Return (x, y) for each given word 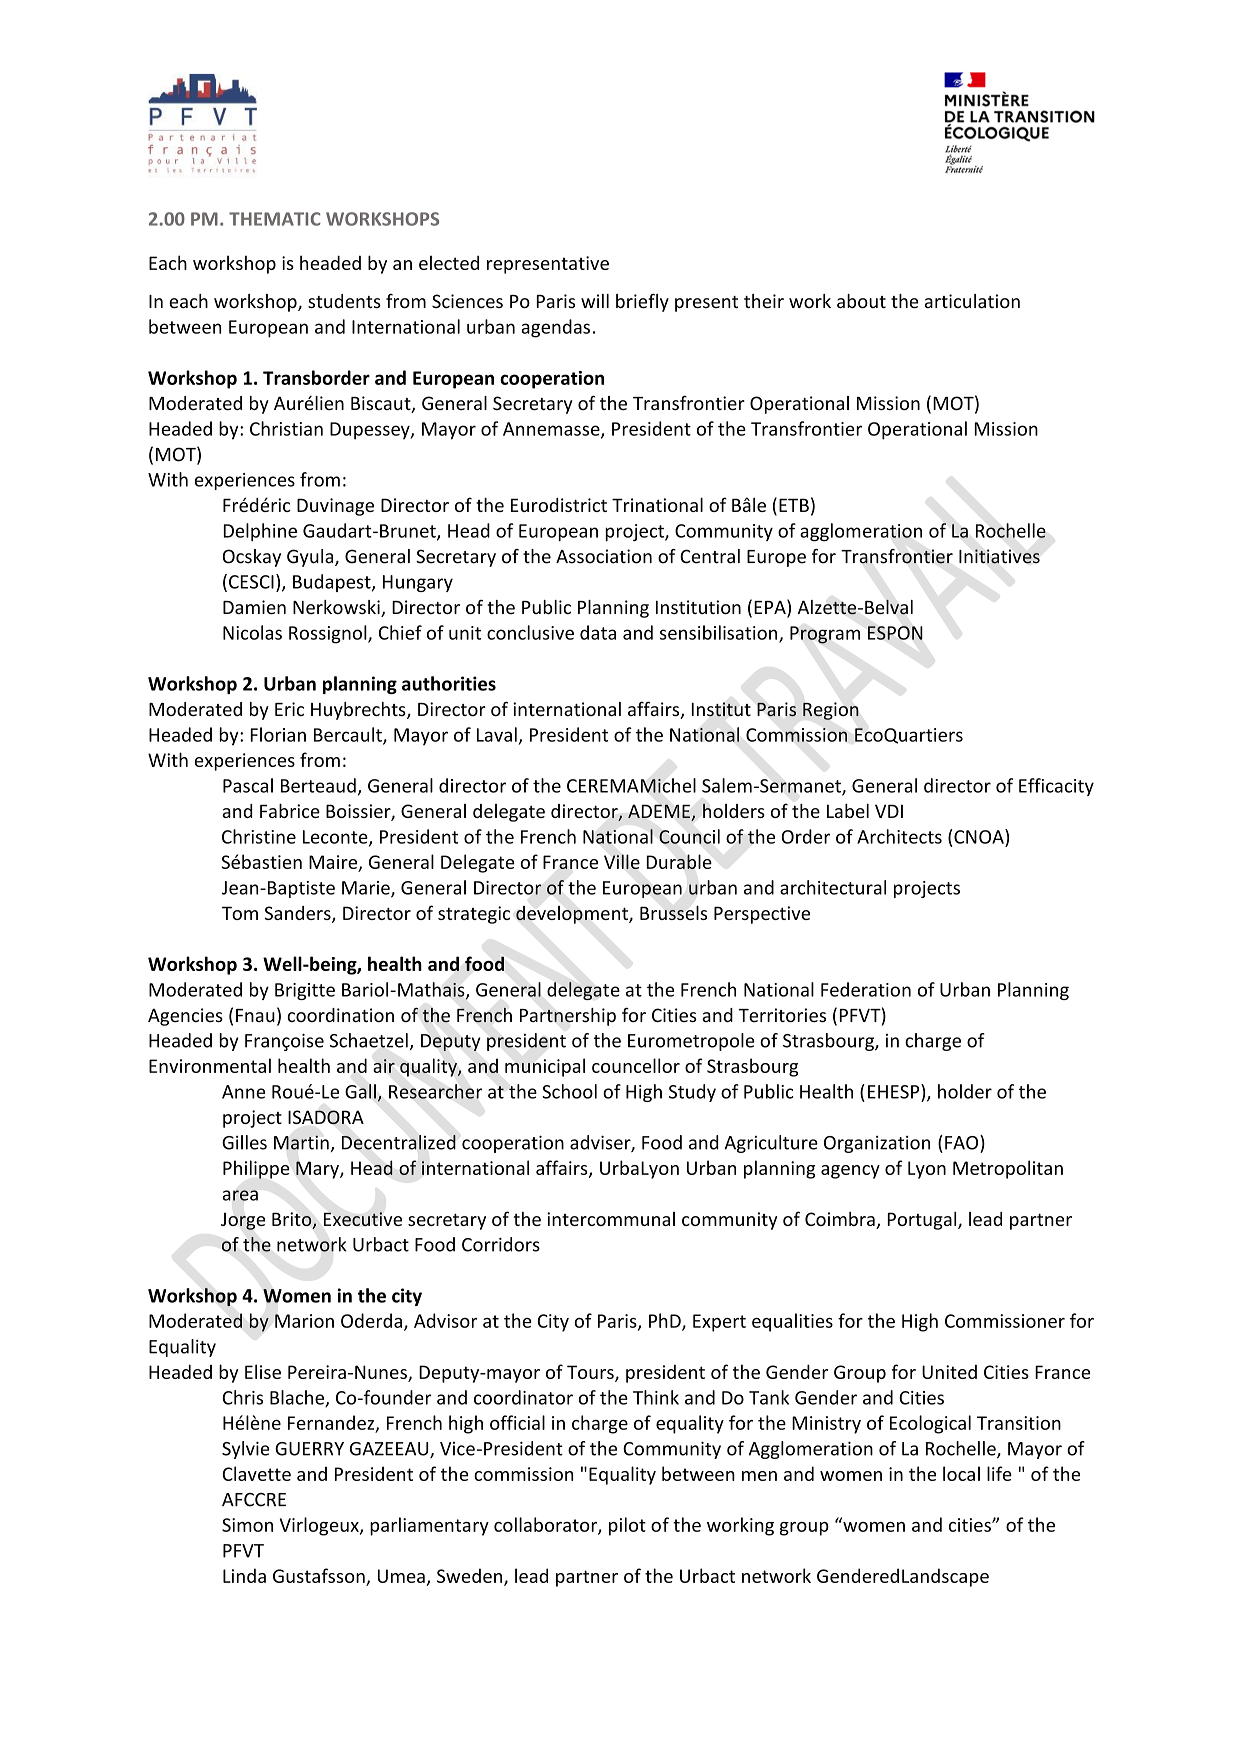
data (598, 632)
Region (831, 711)
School (569, 1091)
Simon (247, 1525)
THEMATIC (275, 219)
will (595, 301)
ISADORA (326, 1117)
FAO (963, 1142)
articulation (972, 301)
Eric (289, 709)
